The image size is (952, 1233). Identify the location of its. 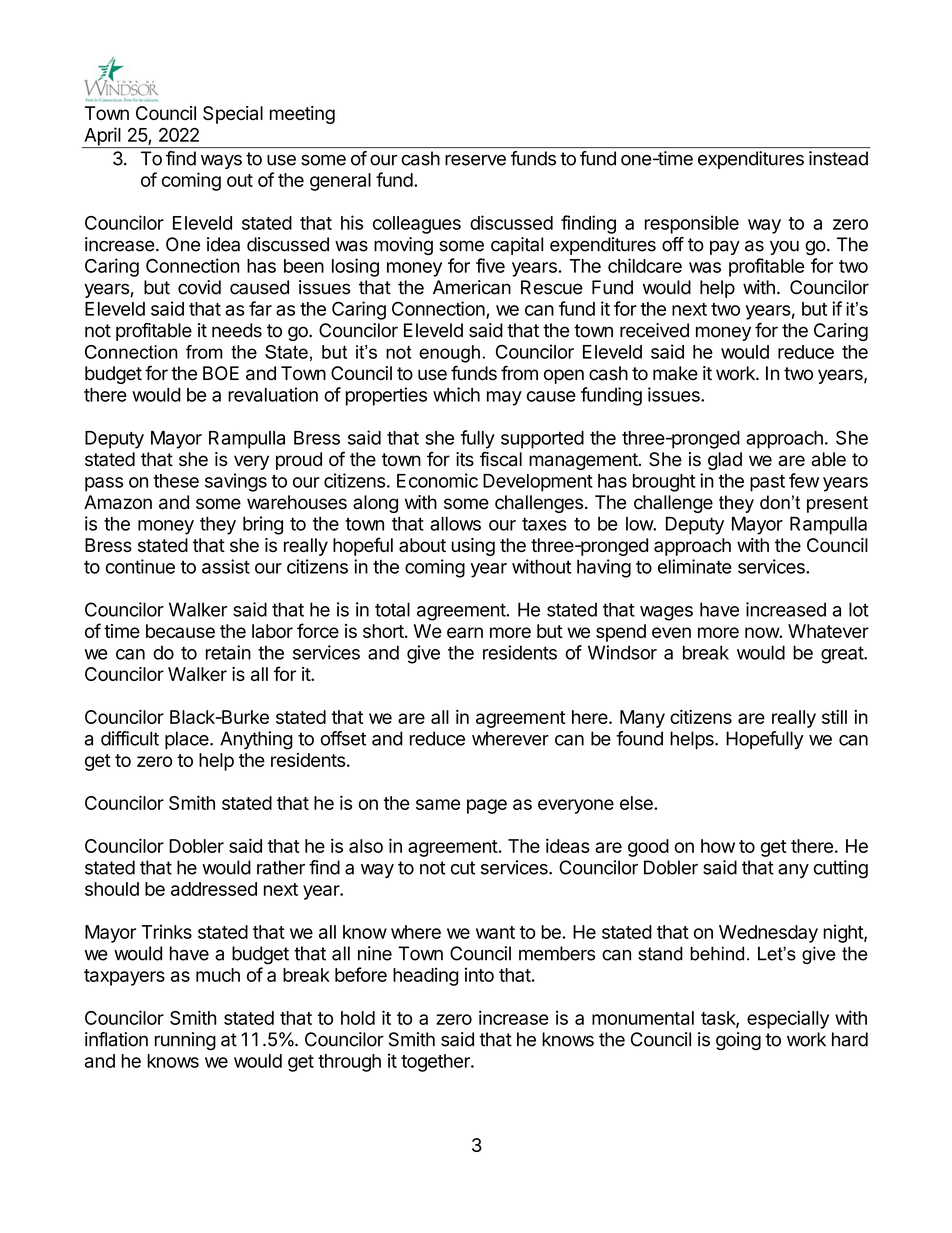
(465, 459).
